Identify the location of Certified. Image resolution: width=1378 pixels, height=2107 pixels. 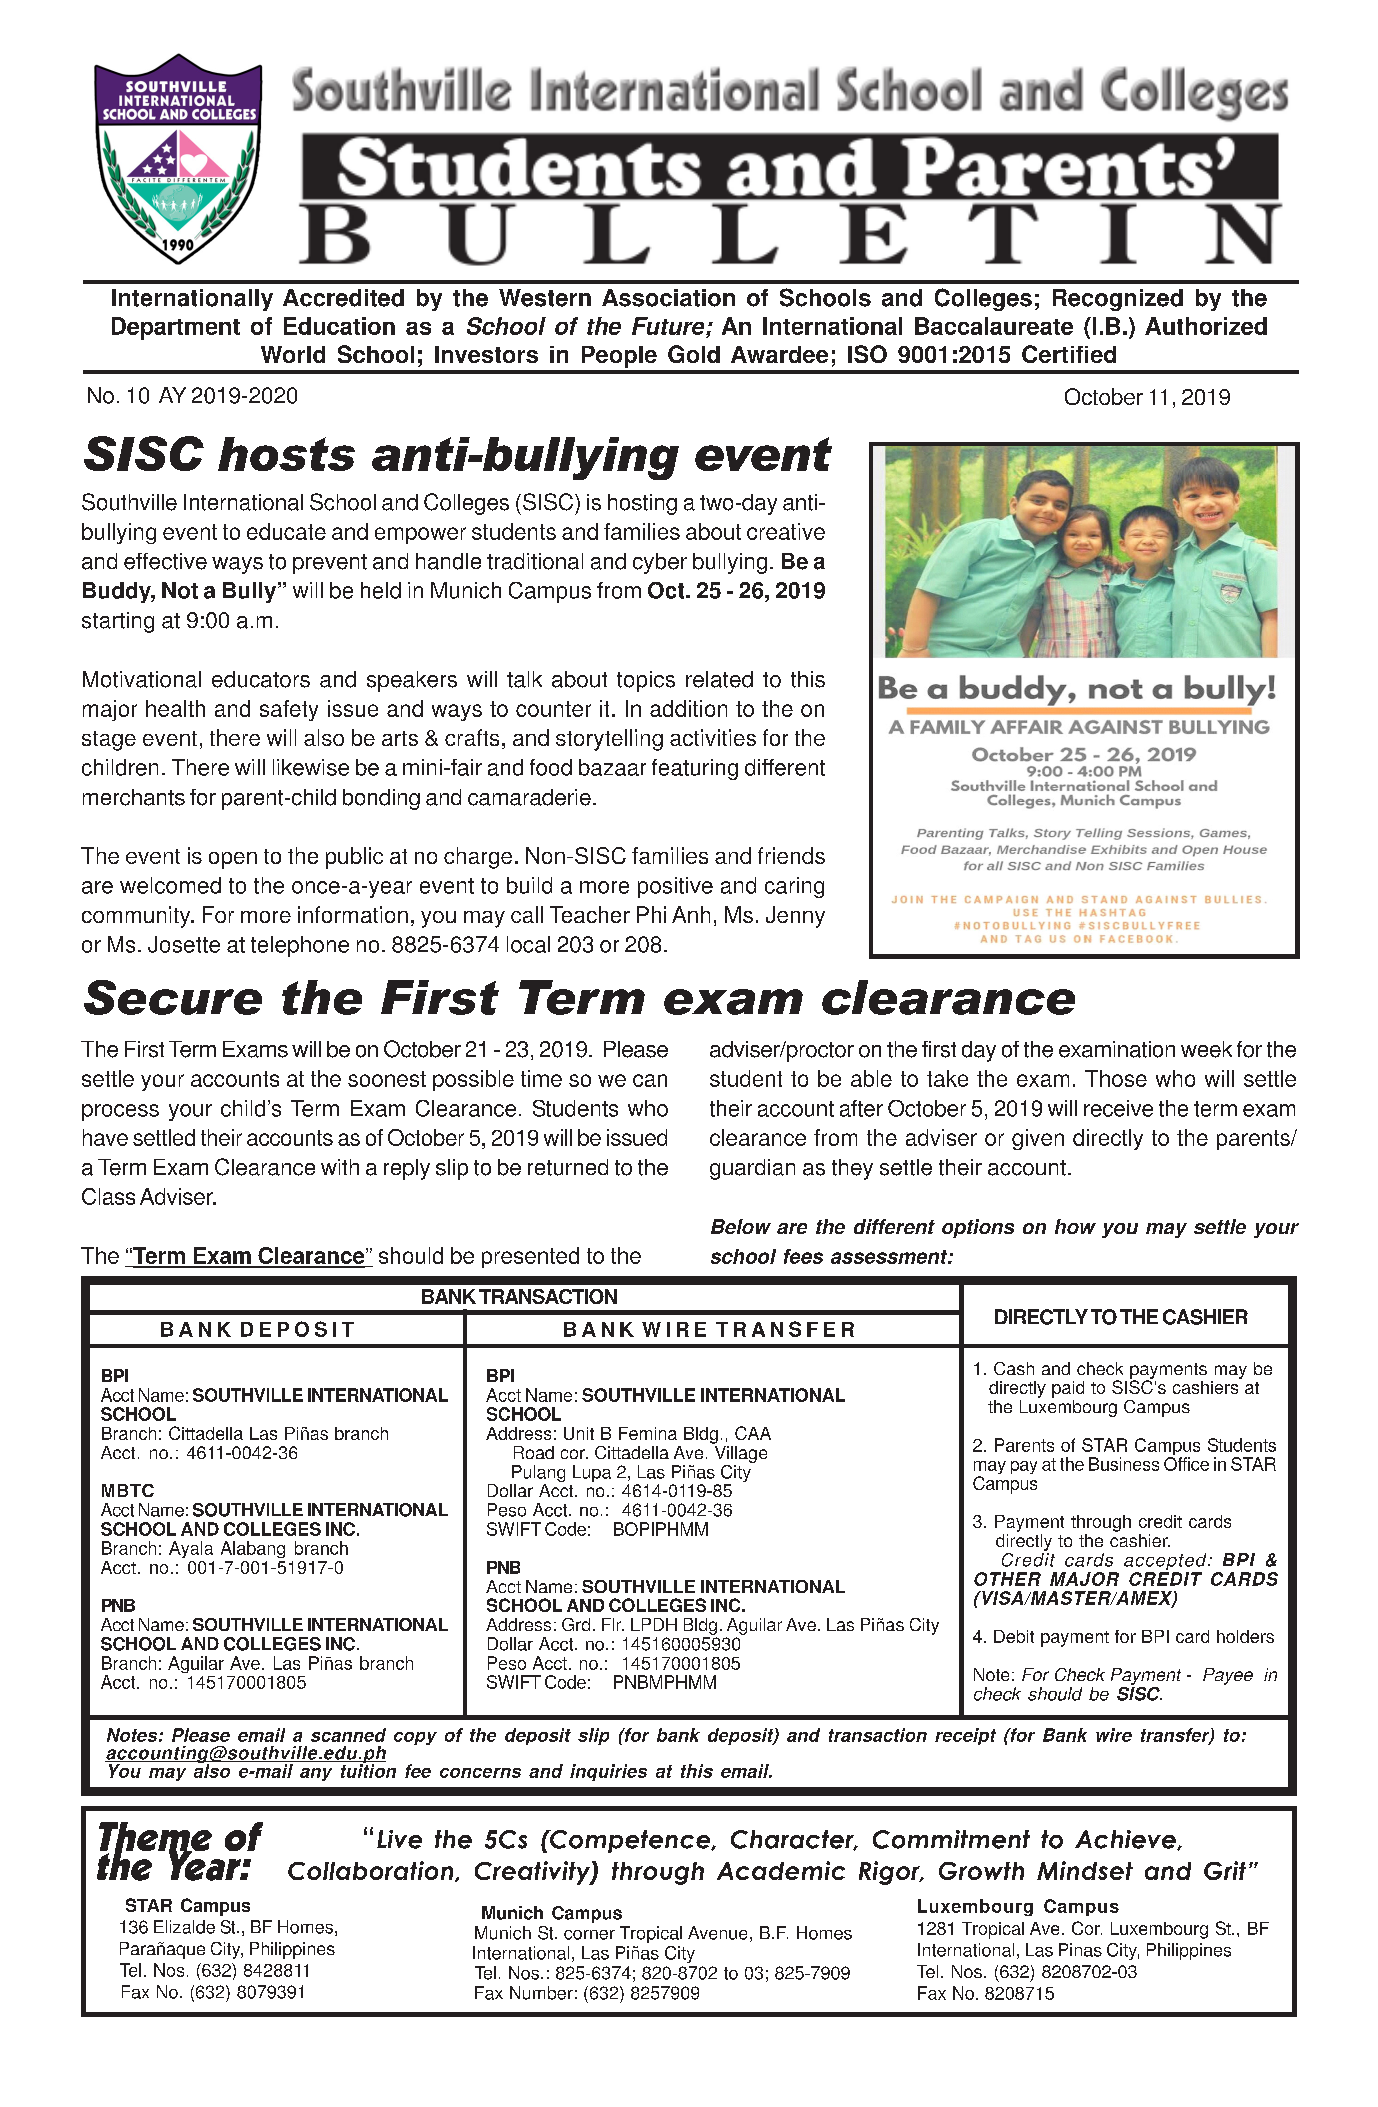
(1069, 354).
